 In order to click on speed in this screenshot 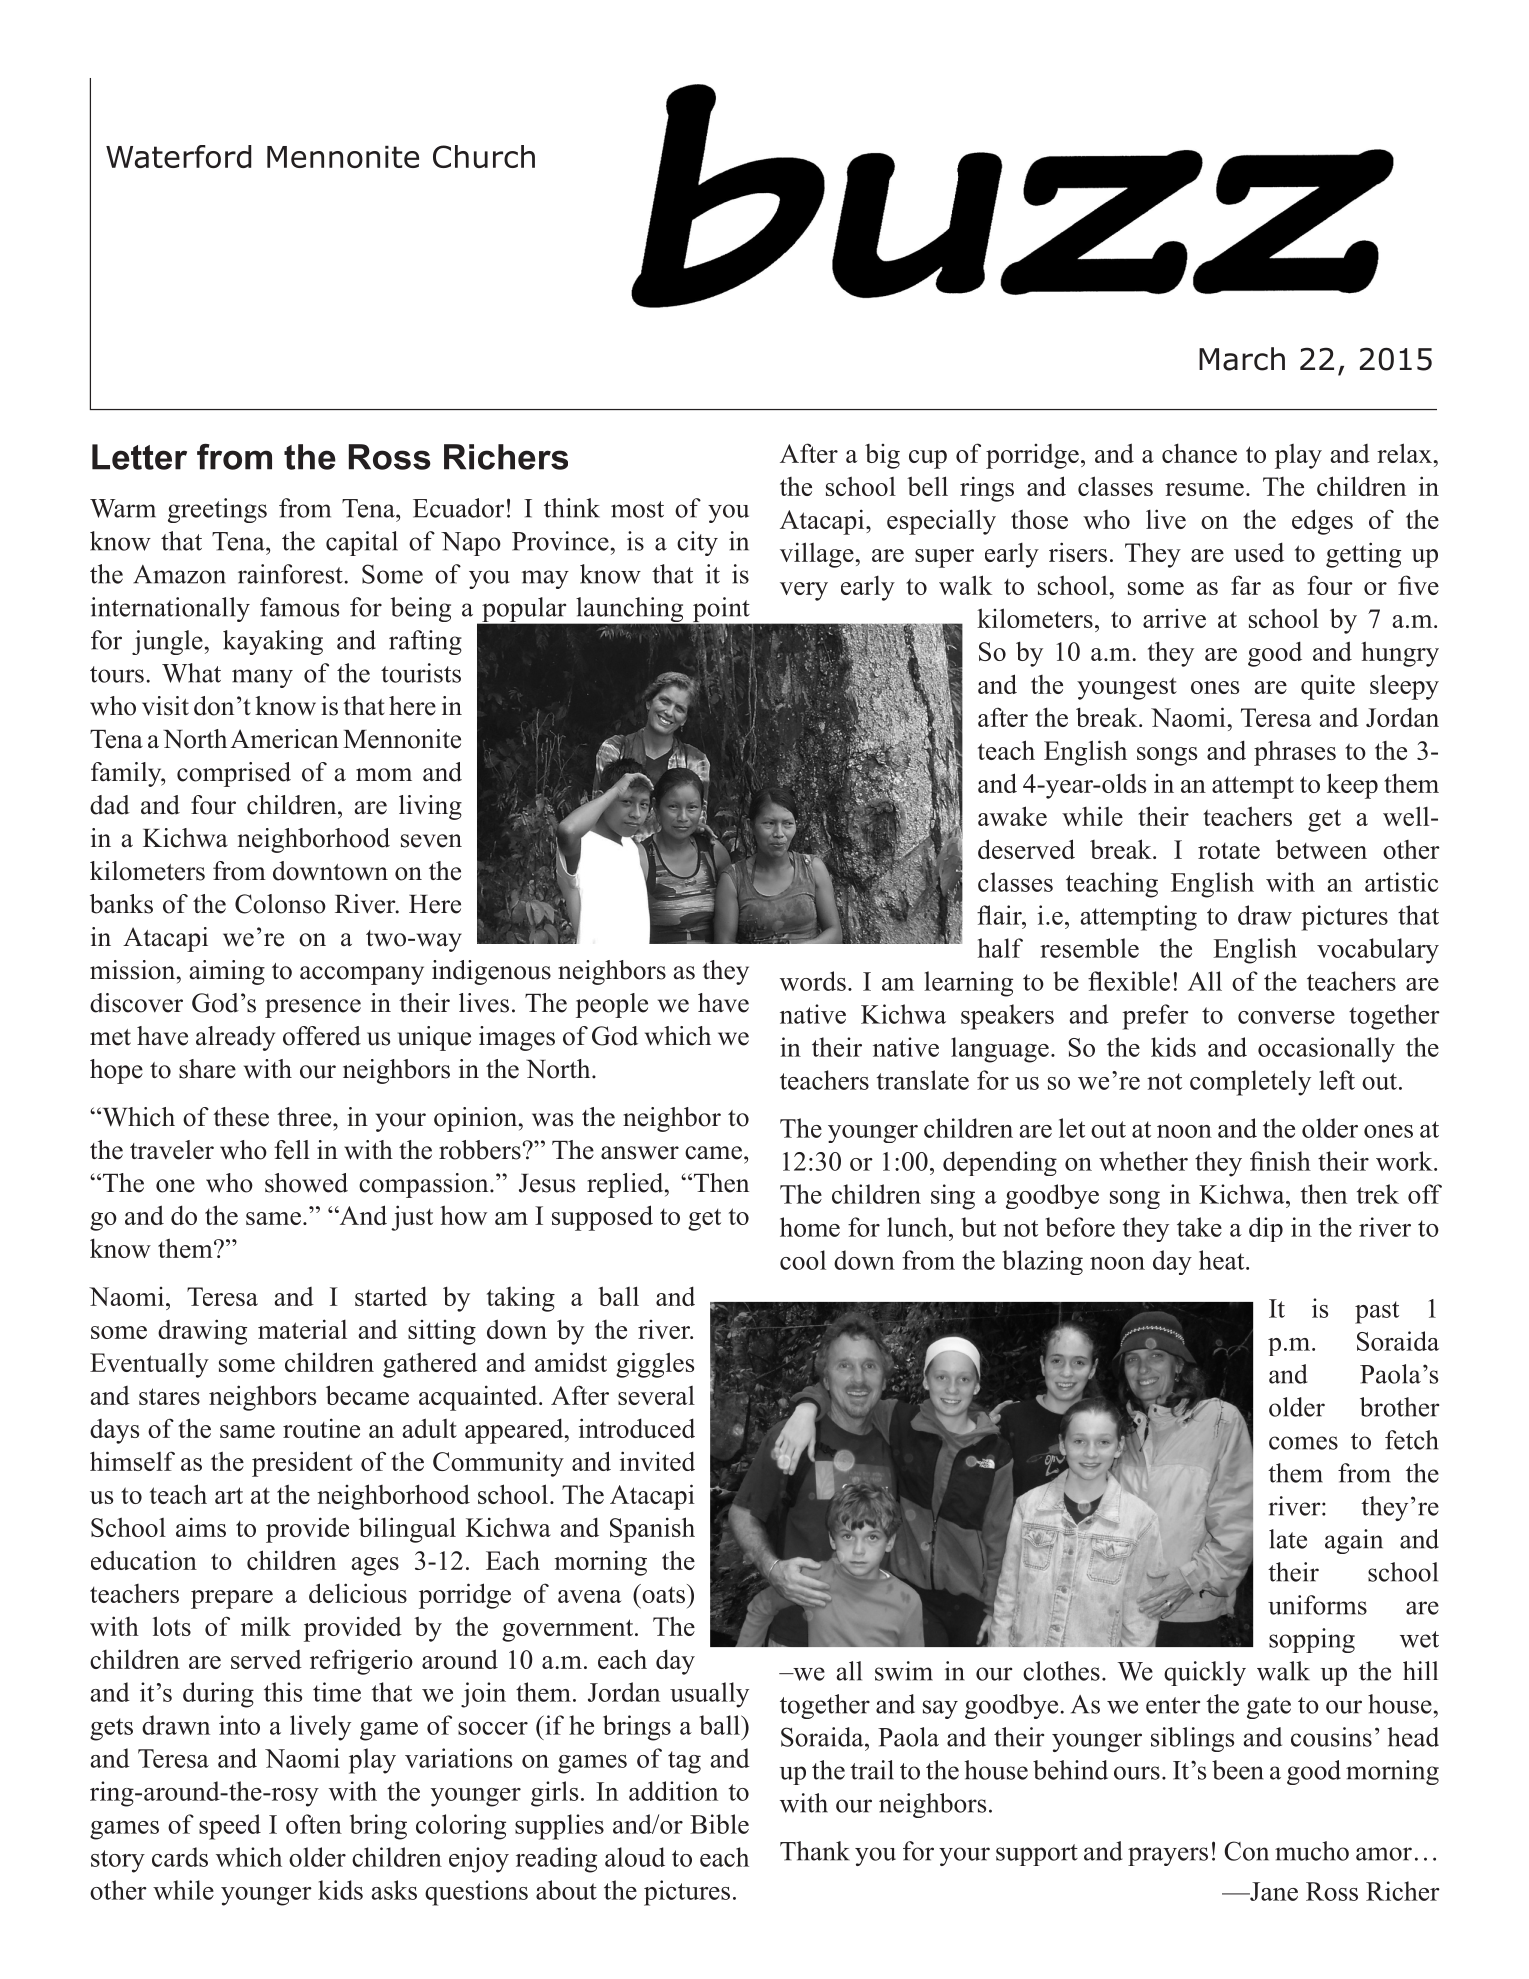, I will do `click(230, 1827)`.
